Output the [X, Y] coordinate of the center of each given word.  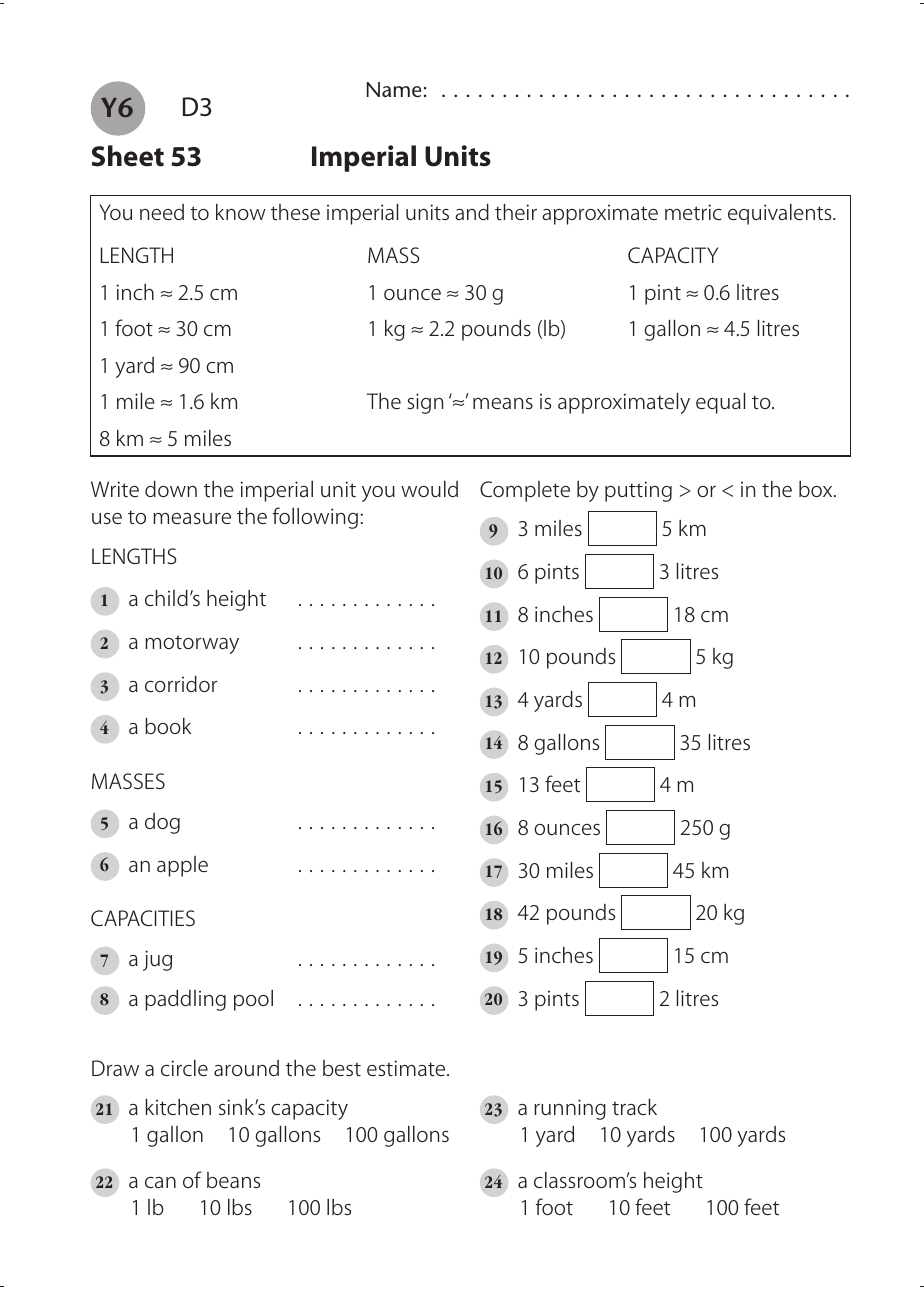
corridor [181, 684]
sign [425, 403]
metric [693, 212]
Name [394, 89]
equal [720, 403]
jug [157, 960]
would [429, 489]
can [160, 1182]
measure [192, 518]
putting [638, 491]
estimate [407, 1068]
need [162, 212]
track [634, 1107]
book [168, 726]
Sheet [128, 156]
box [817, 489]
